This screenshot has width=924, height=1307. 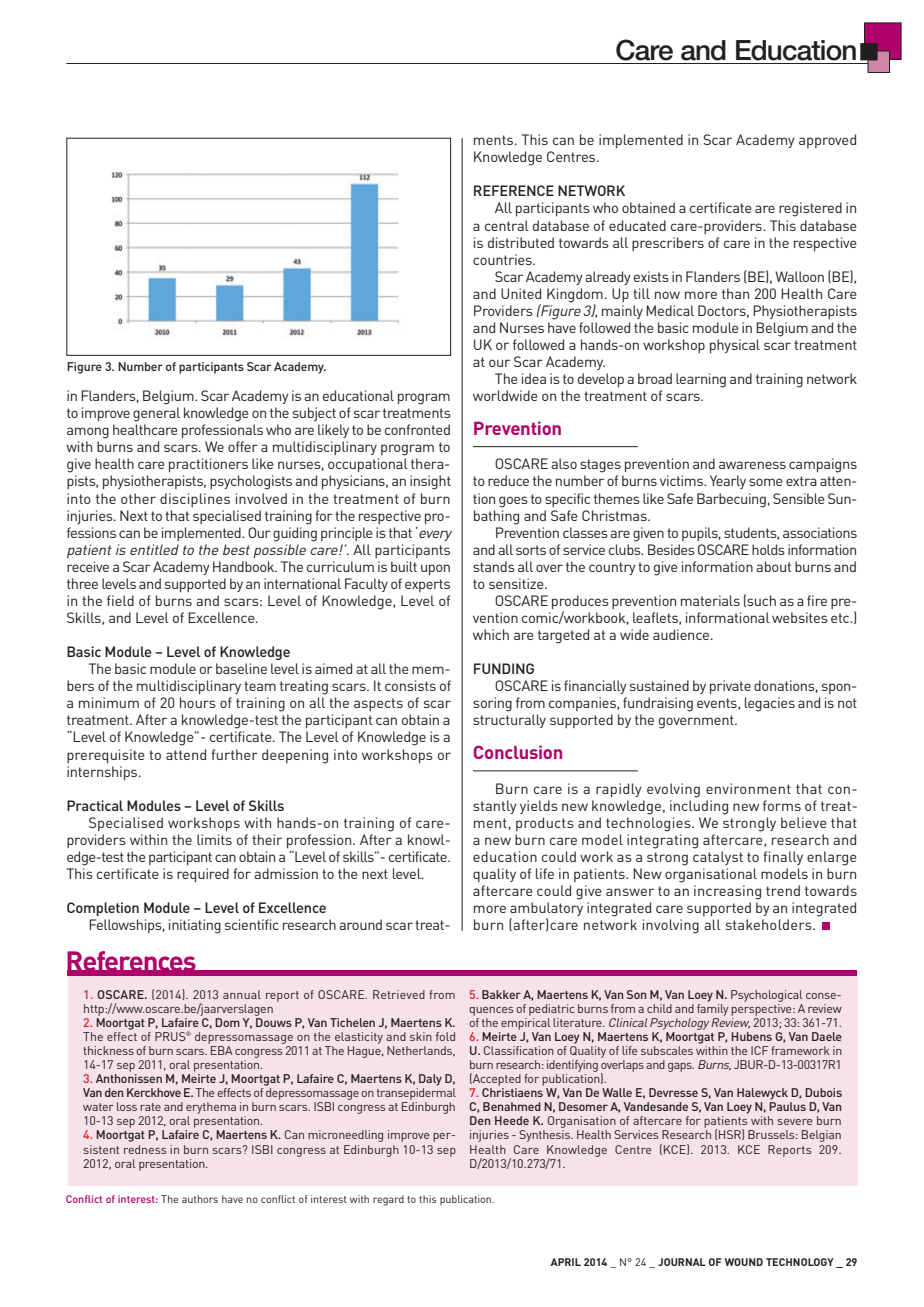 I want to click on general, so click(x=156, y=414).
